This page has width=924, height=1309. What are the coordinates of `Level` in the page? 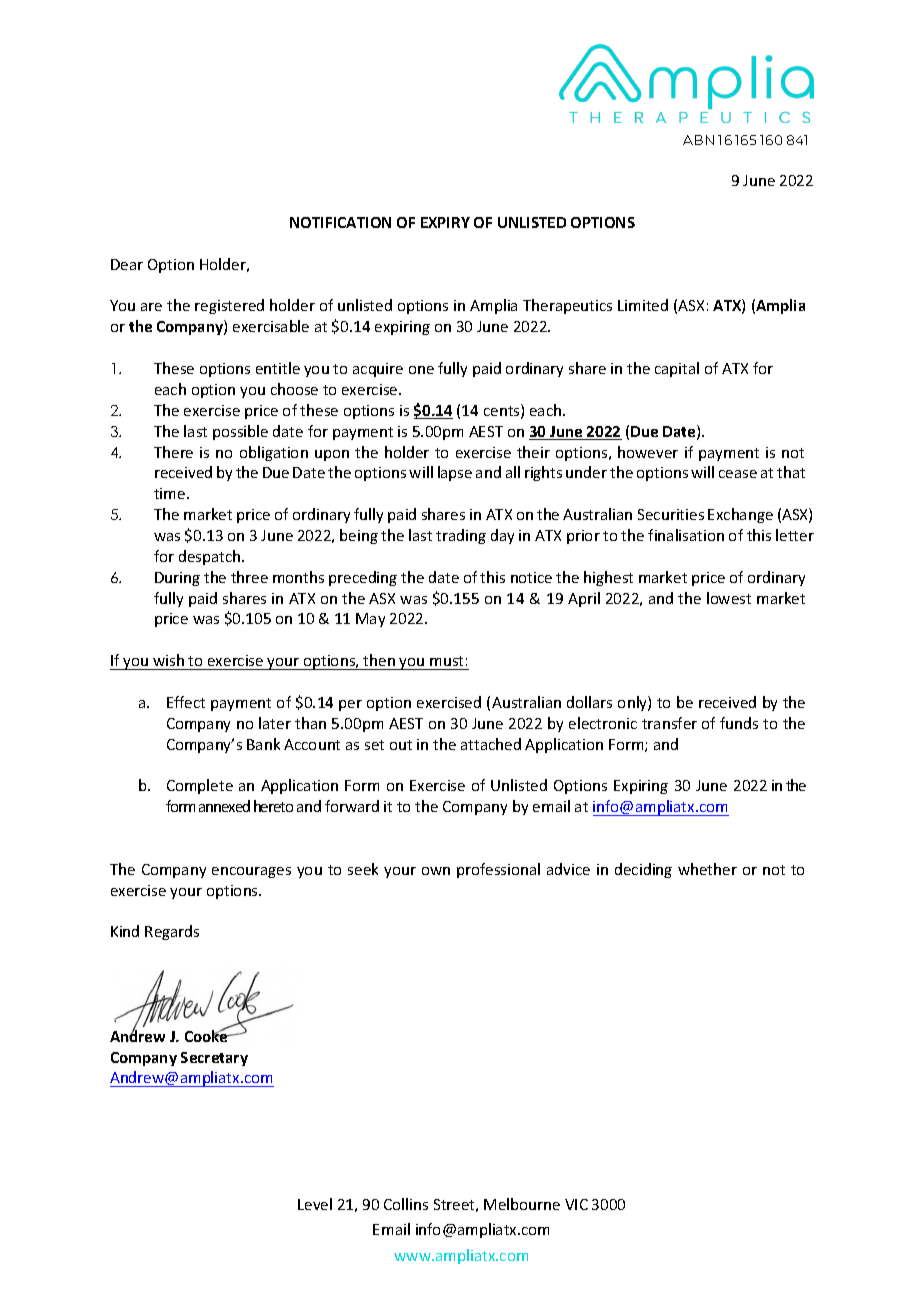 It's located at (315, 1204).
